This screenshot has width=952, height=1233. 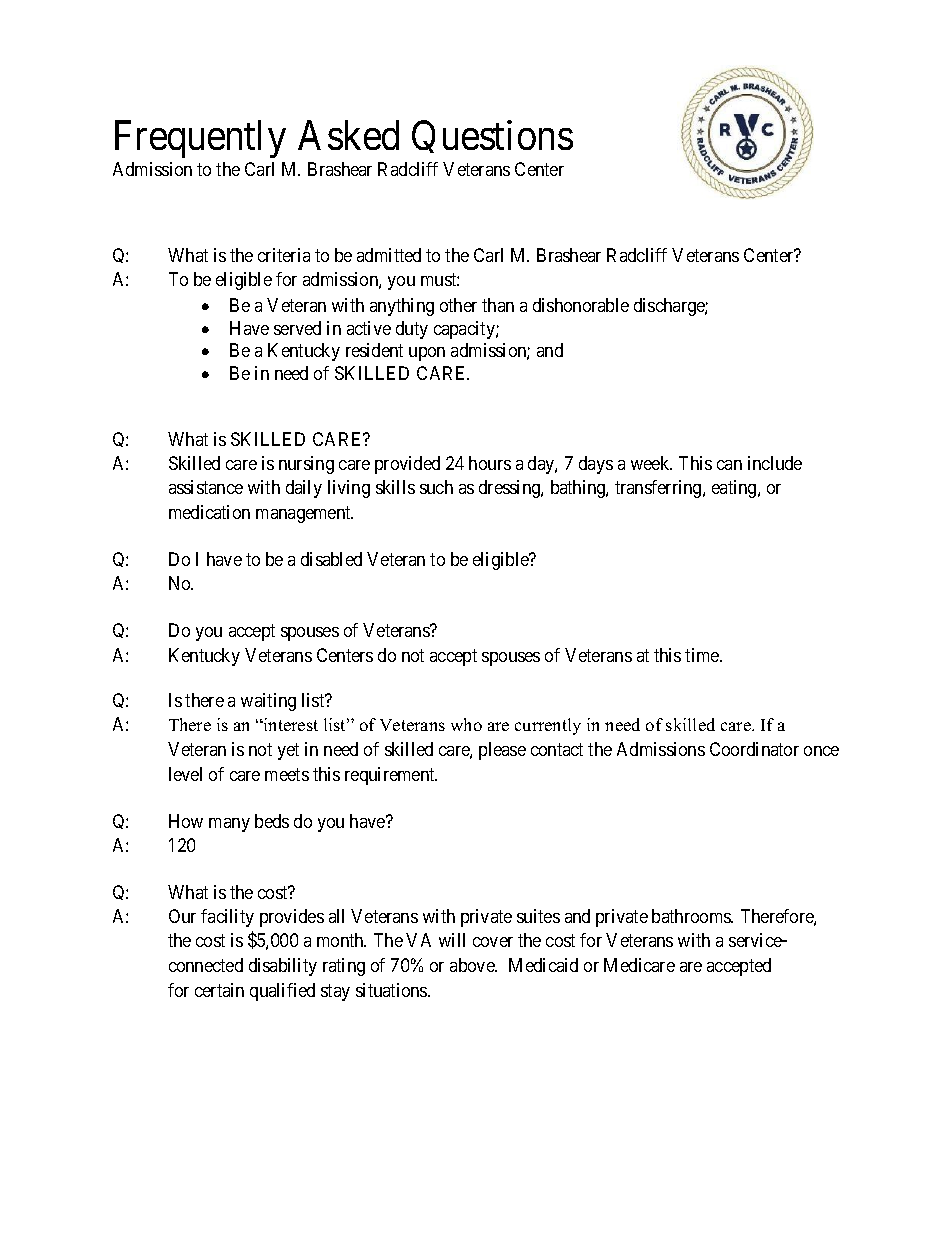 I want to click on above, so click(x=473, y=965).
